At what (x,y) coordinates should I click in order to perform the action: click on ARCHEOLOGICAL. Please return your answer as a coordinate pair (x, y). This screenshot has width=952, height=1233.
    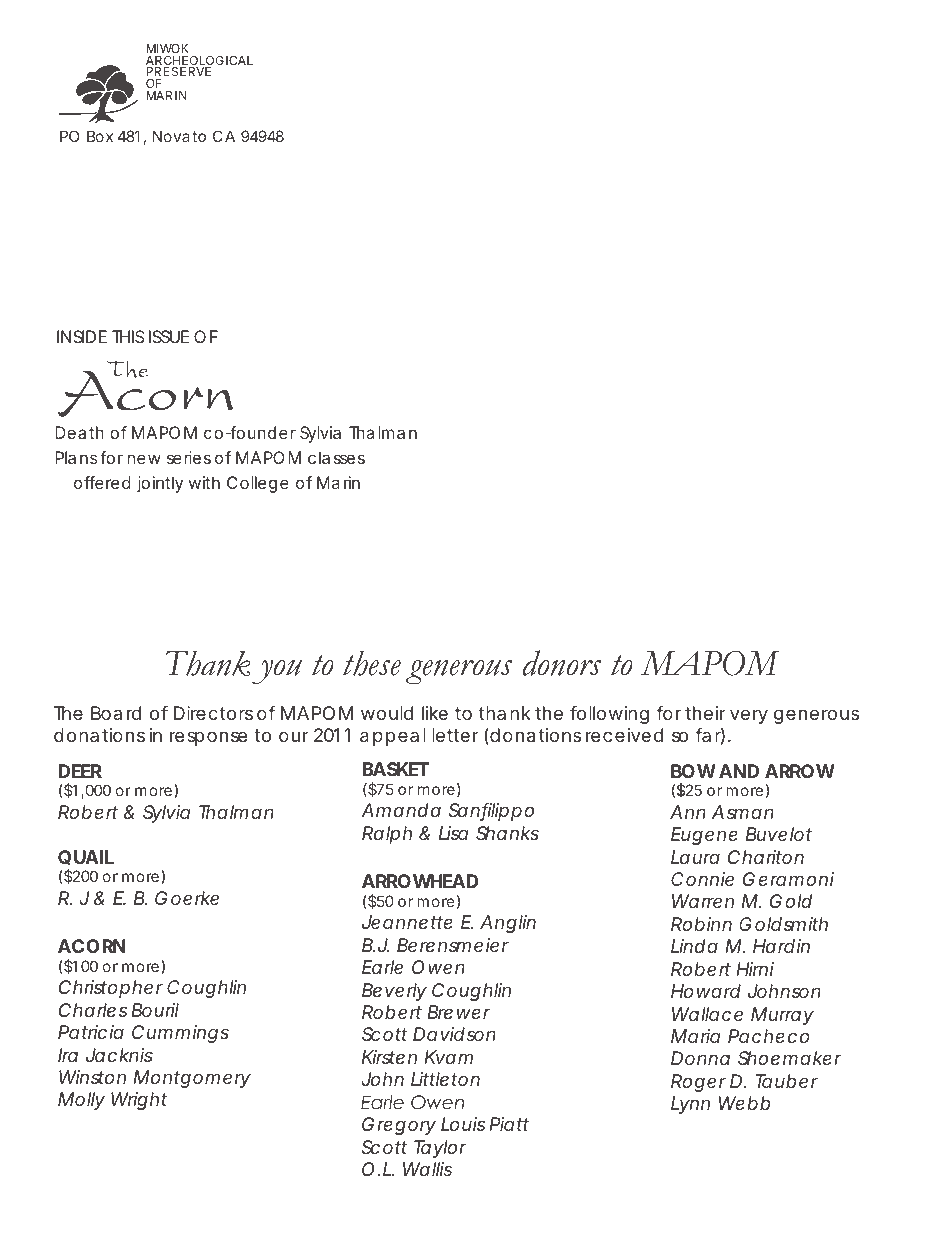
    Looking at the image, I should click on (199, 62).
